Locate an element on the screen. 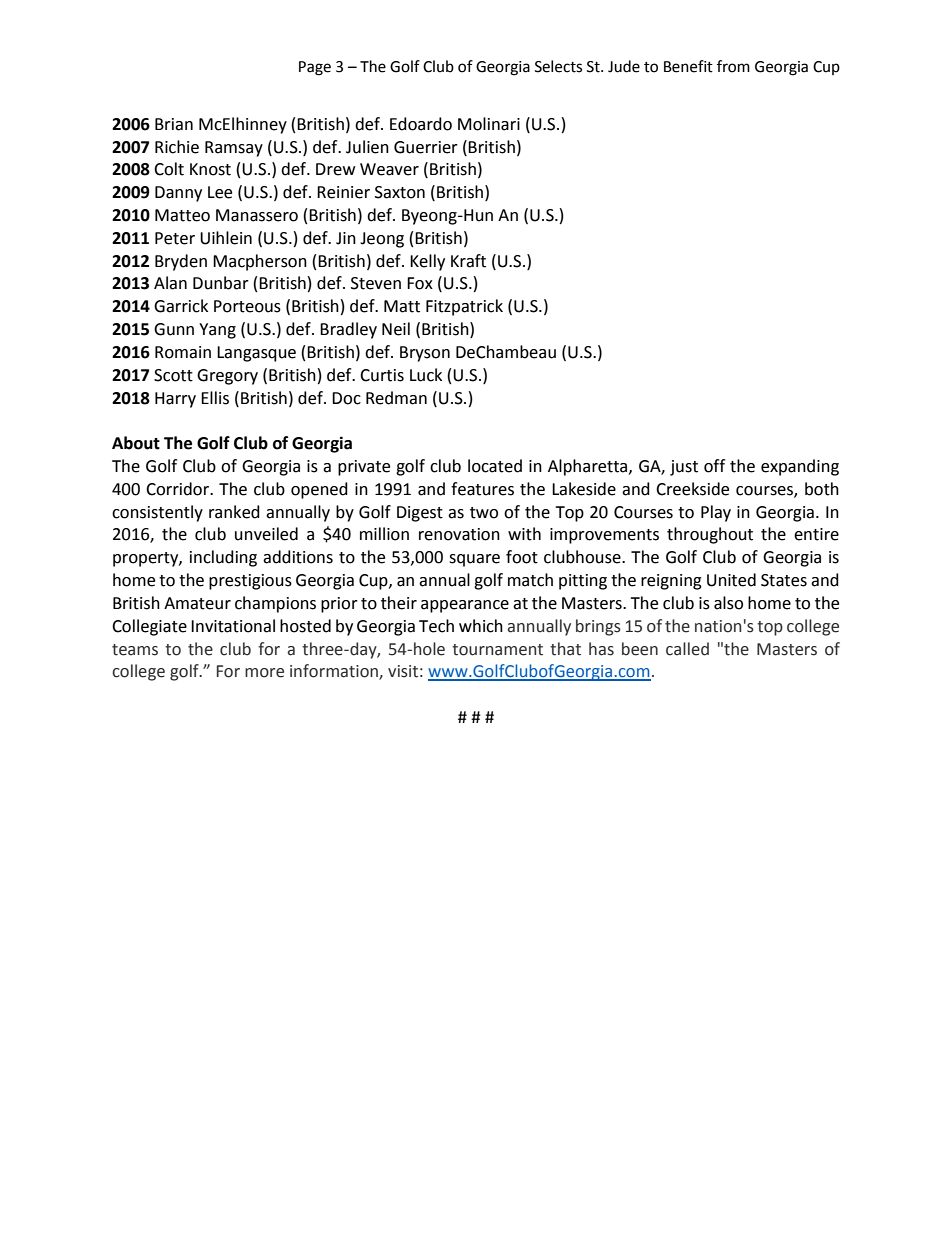  Brian is located at coordinates (174, 124).
